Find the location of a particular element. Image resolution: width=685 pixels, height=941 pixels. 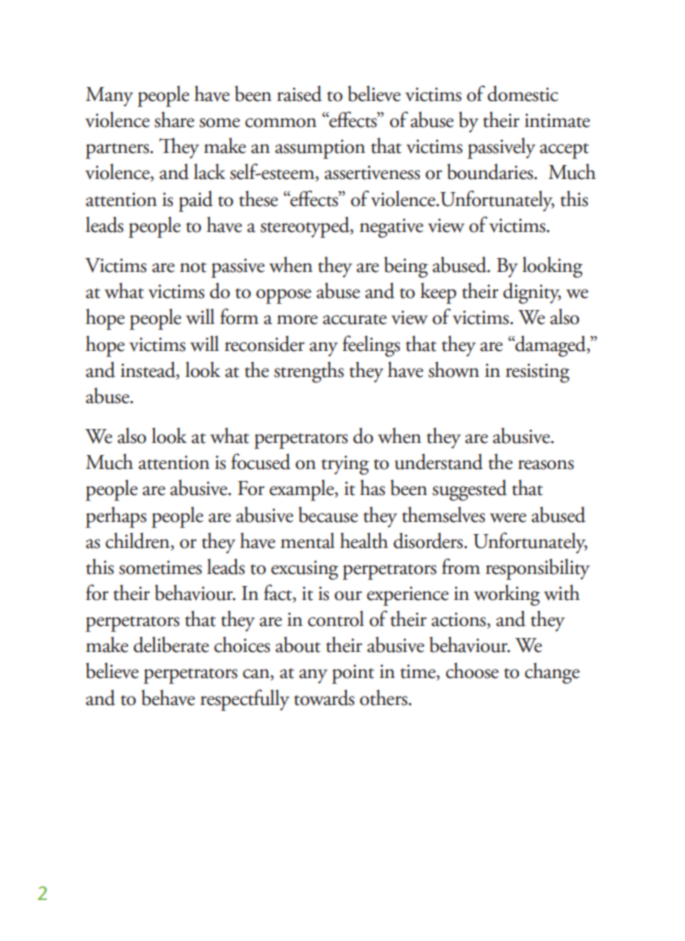

health is located at coordinates (364, 541).
